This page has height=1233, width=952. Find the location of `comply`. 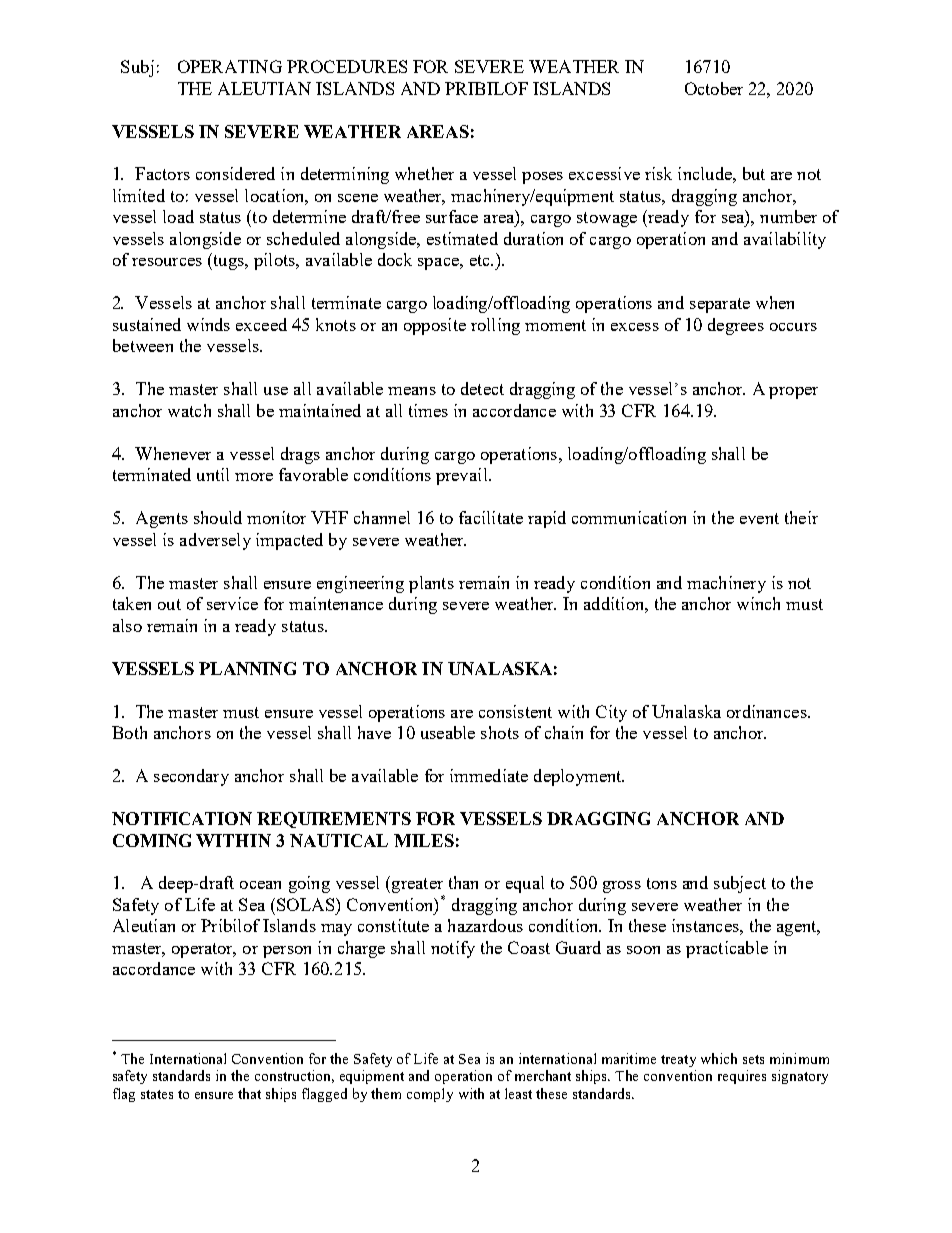

comply is located at coordinates (430, 1095).
